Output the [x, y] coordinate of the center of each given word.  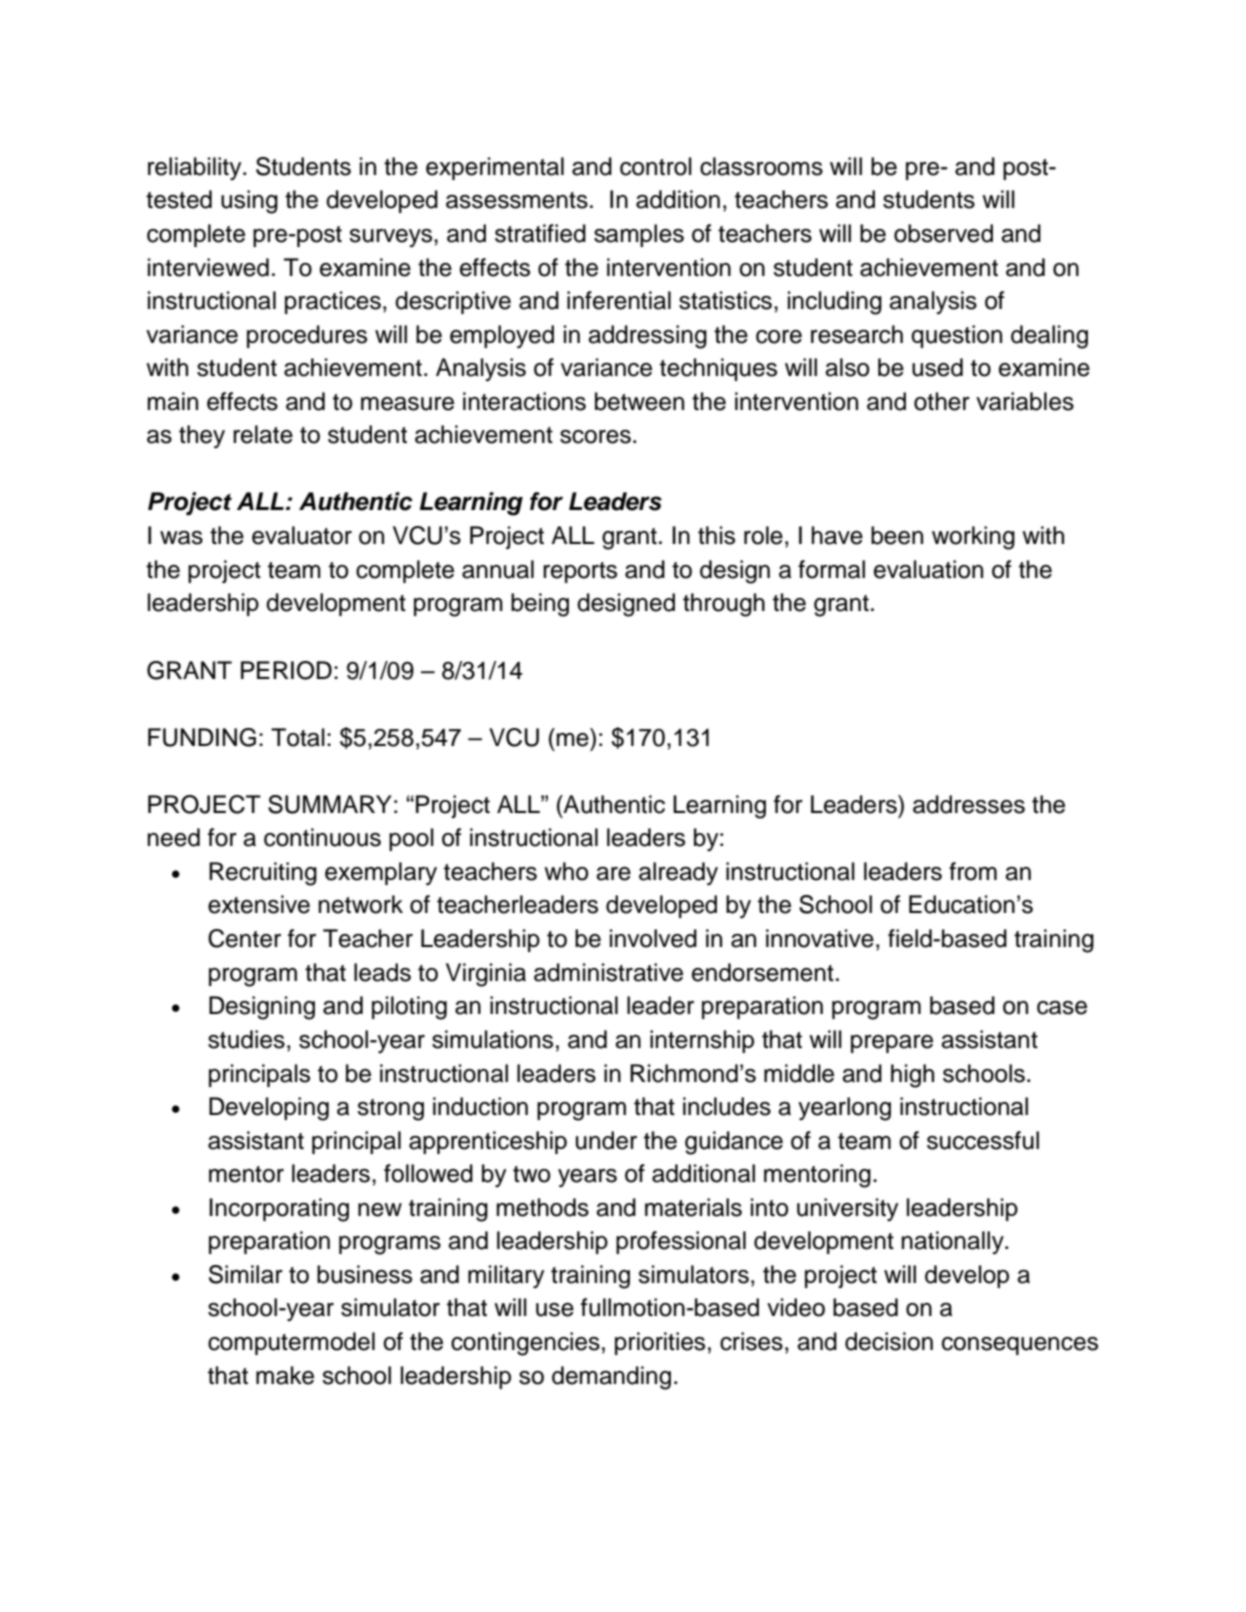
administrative [608, 972]
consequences [1020, 1346]
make [285, 1375]
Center [244, 938]
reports [580, 572]
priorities [660, 1343]
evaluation [928, 569]
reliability [196, 169]
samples [639, 235]
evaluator [302, 535]
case [1062, 1008]
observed [943, 233]
